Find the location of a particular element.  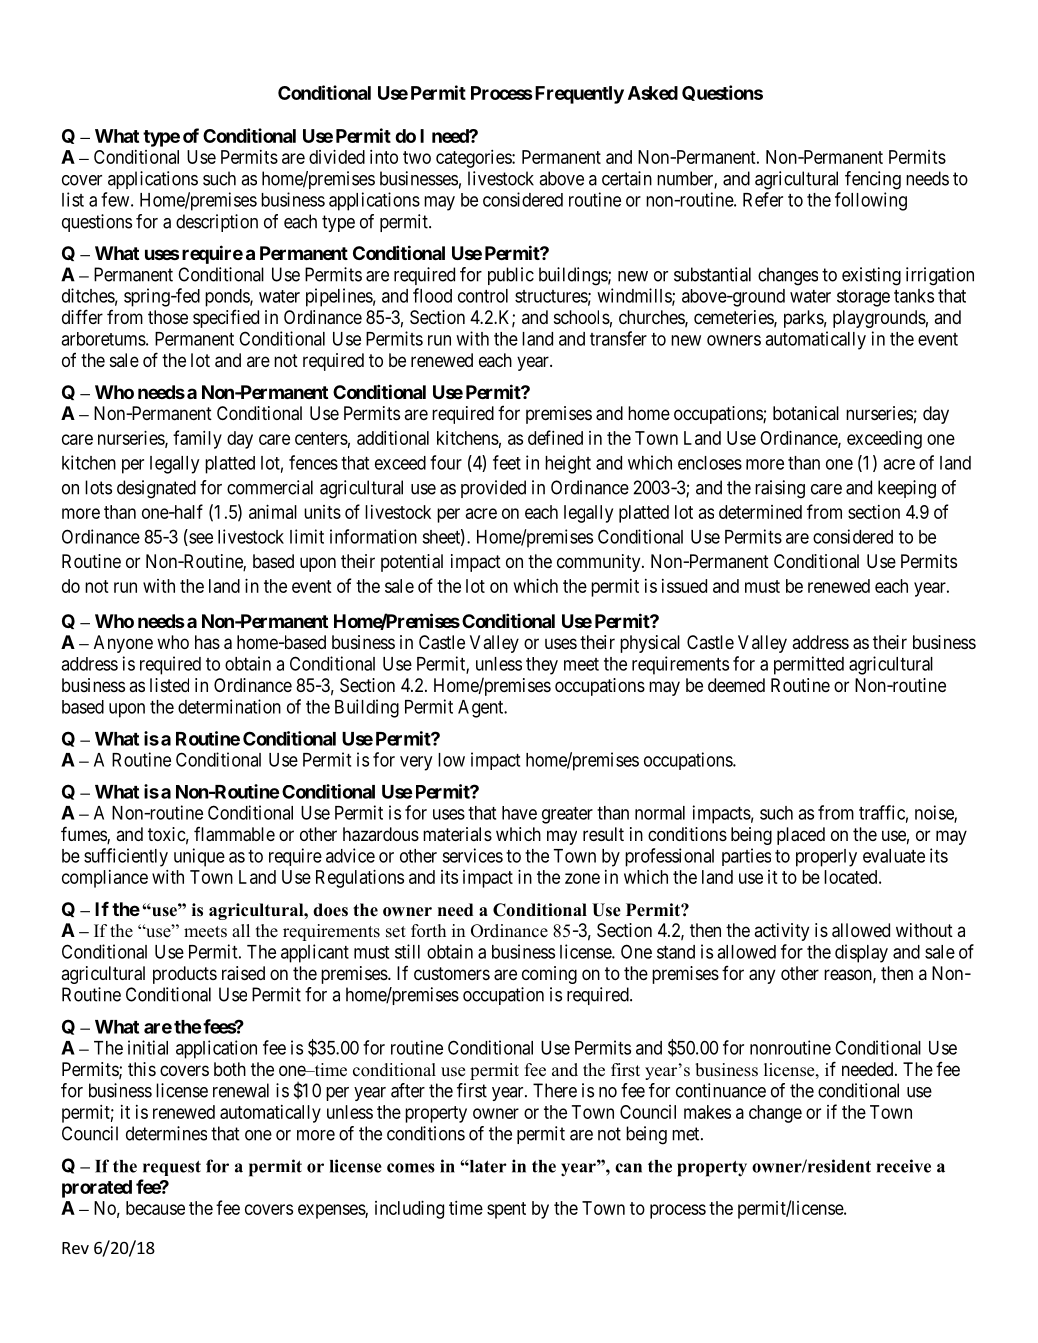

family is located at coordinates (197, 439).
